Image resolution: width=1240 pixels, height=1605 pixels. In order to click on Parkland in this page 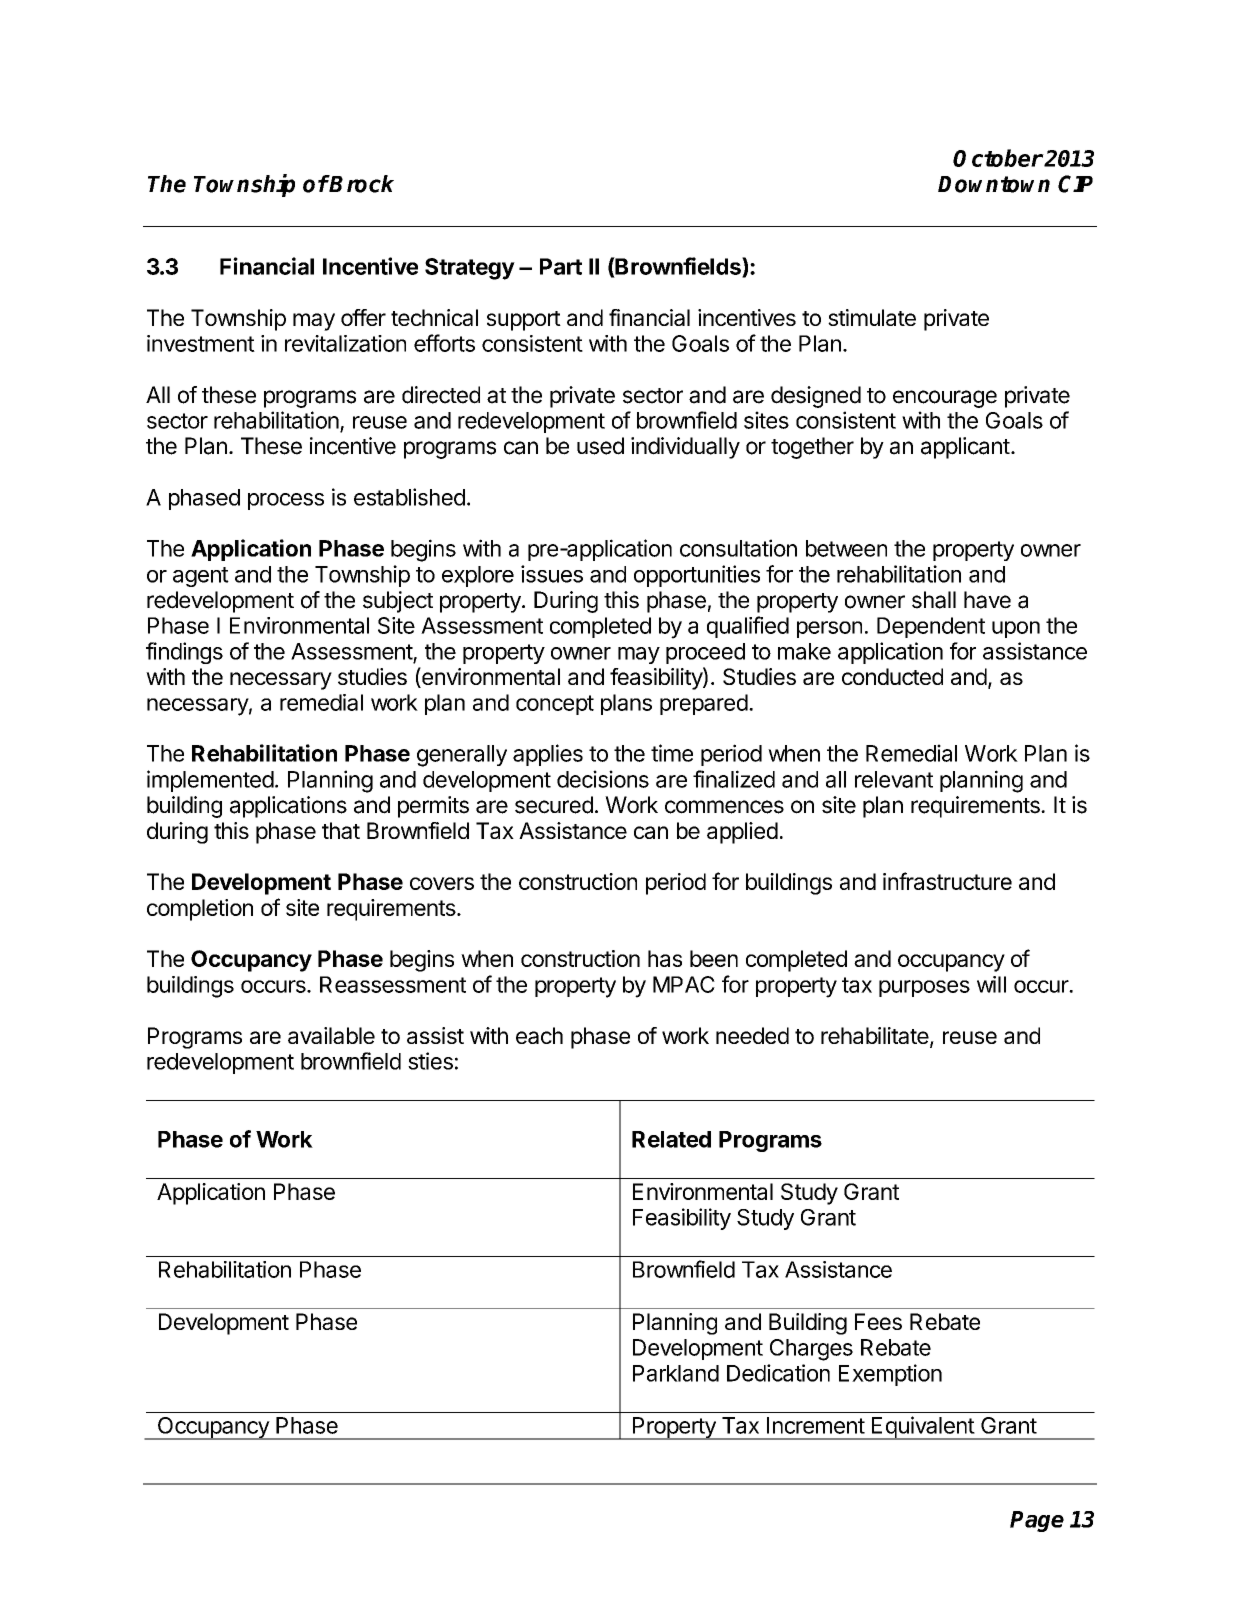, I will do `click(676, 1373)`.
